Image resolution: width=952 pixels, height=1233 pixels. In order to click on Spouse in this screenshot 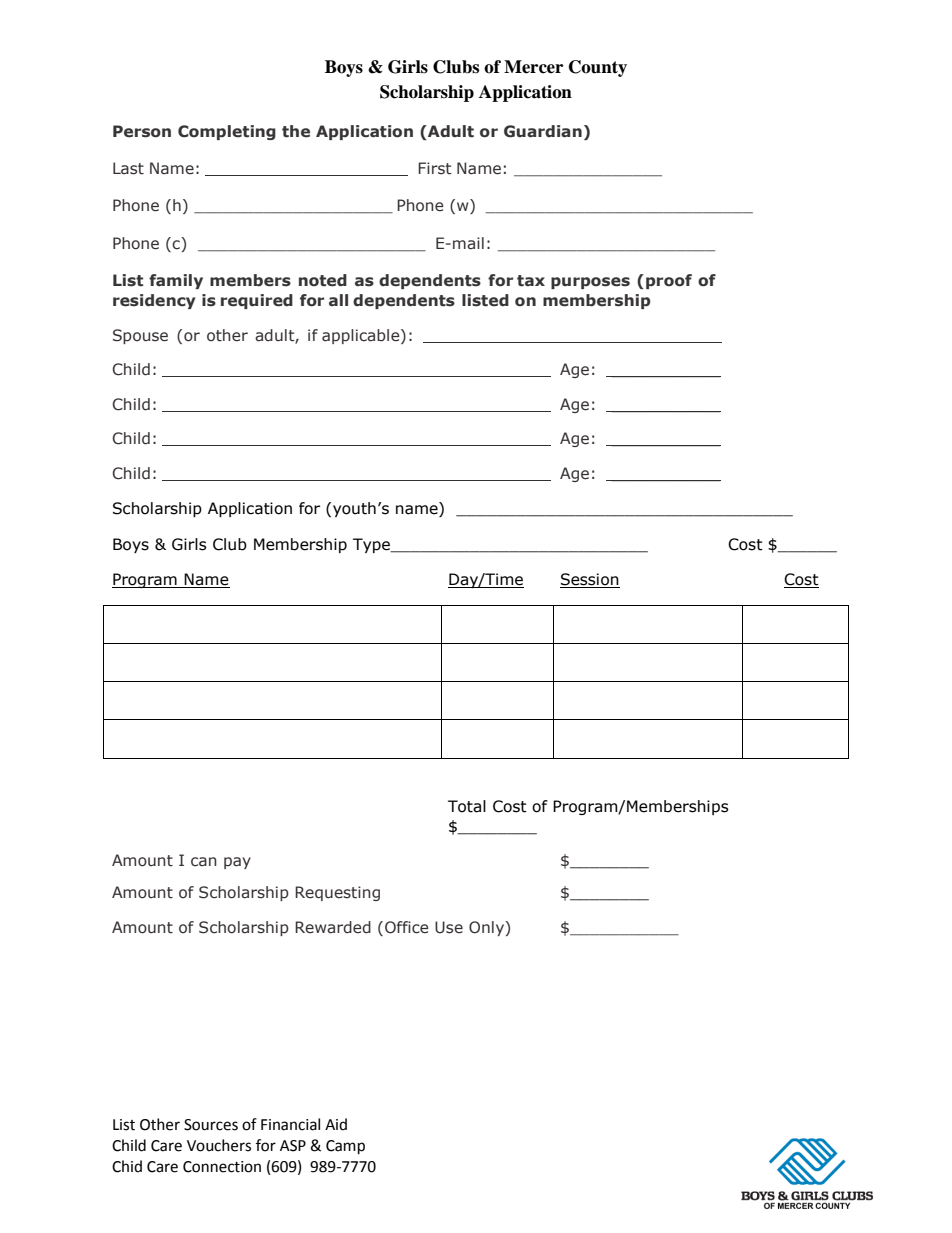, I will do `click(140, 336)`.
